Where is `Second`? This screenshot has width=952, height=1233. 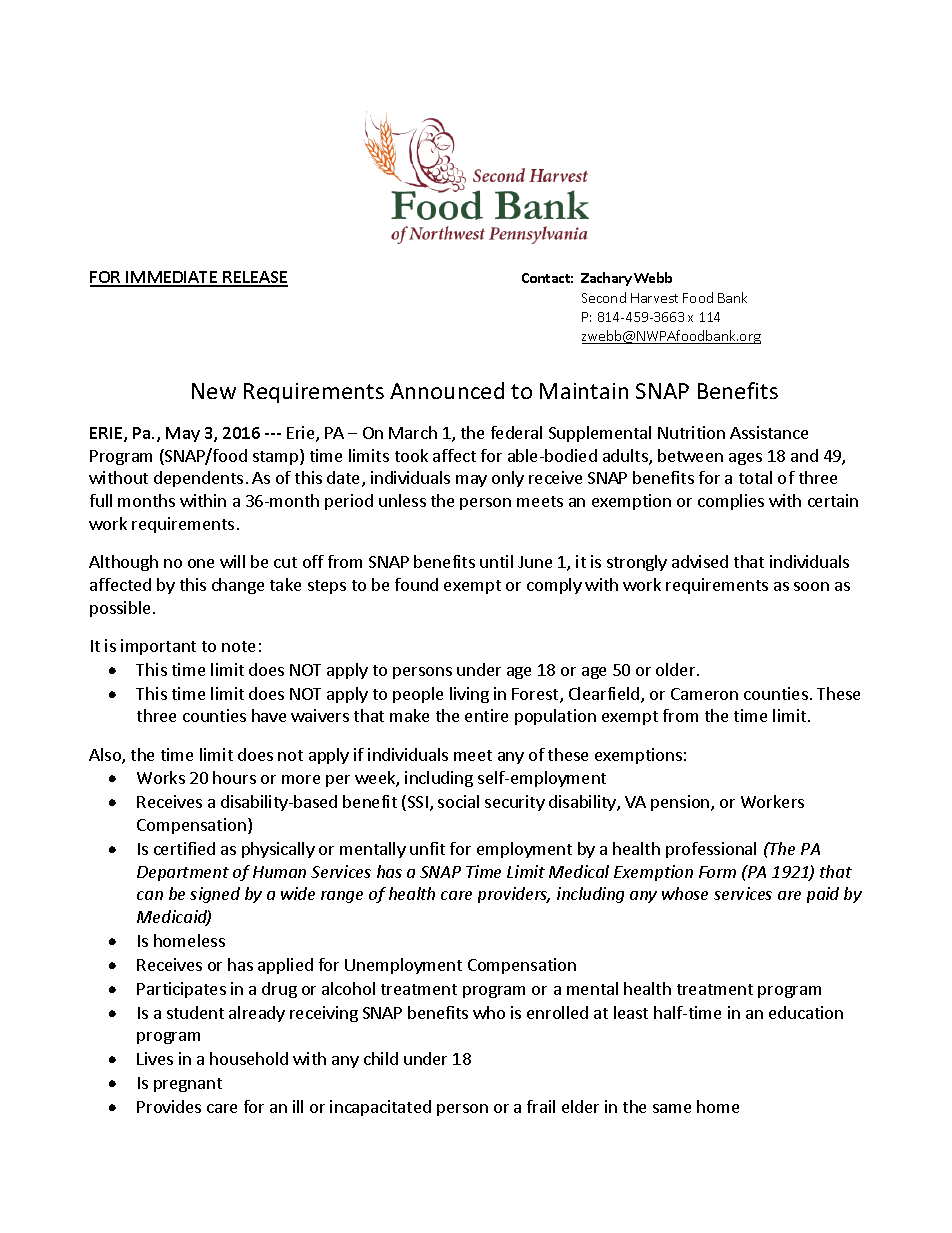
Second is located at coordinates (604, 297).
